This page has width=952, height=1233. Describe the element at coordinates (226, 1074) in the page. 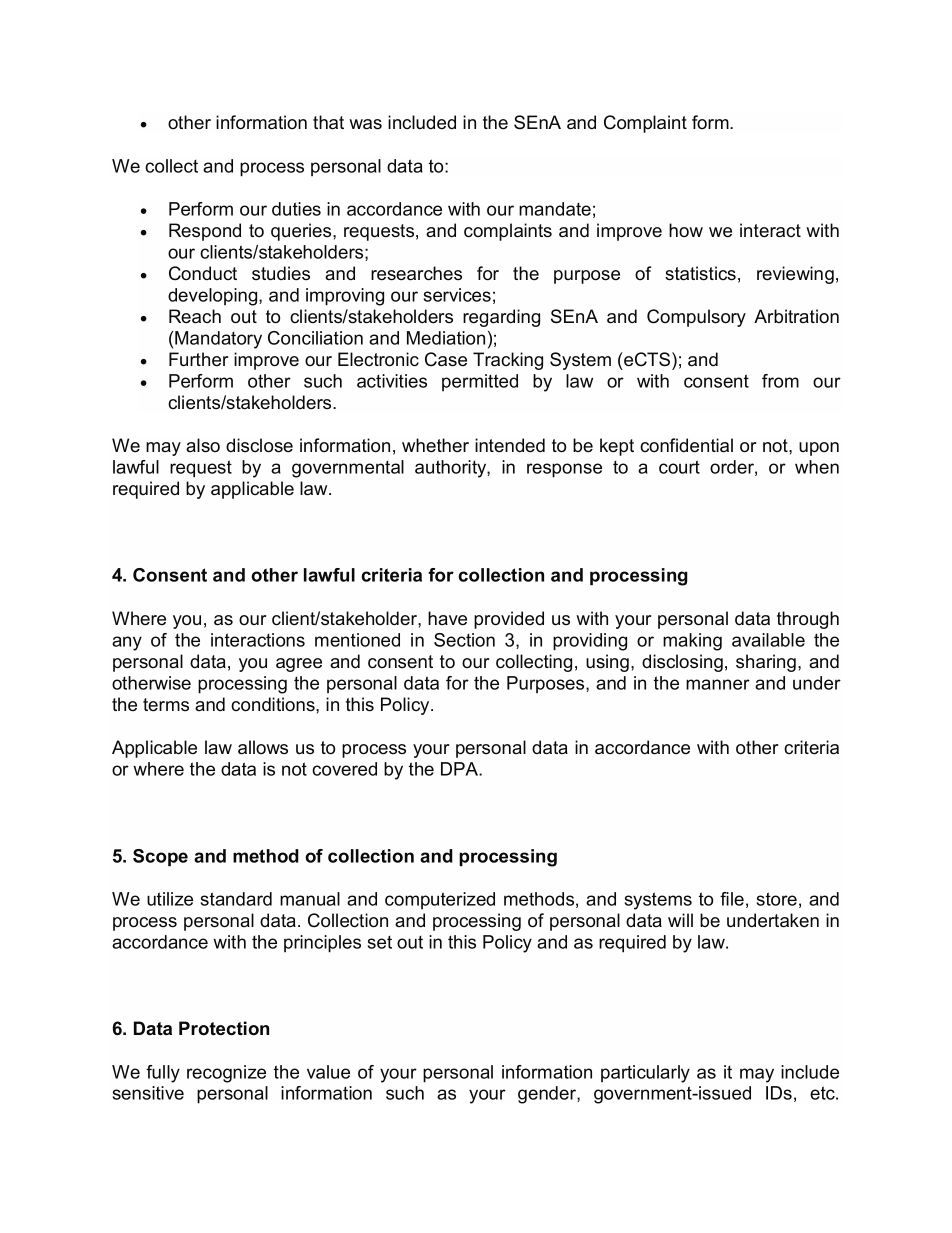

I see `recognize` at that location.
